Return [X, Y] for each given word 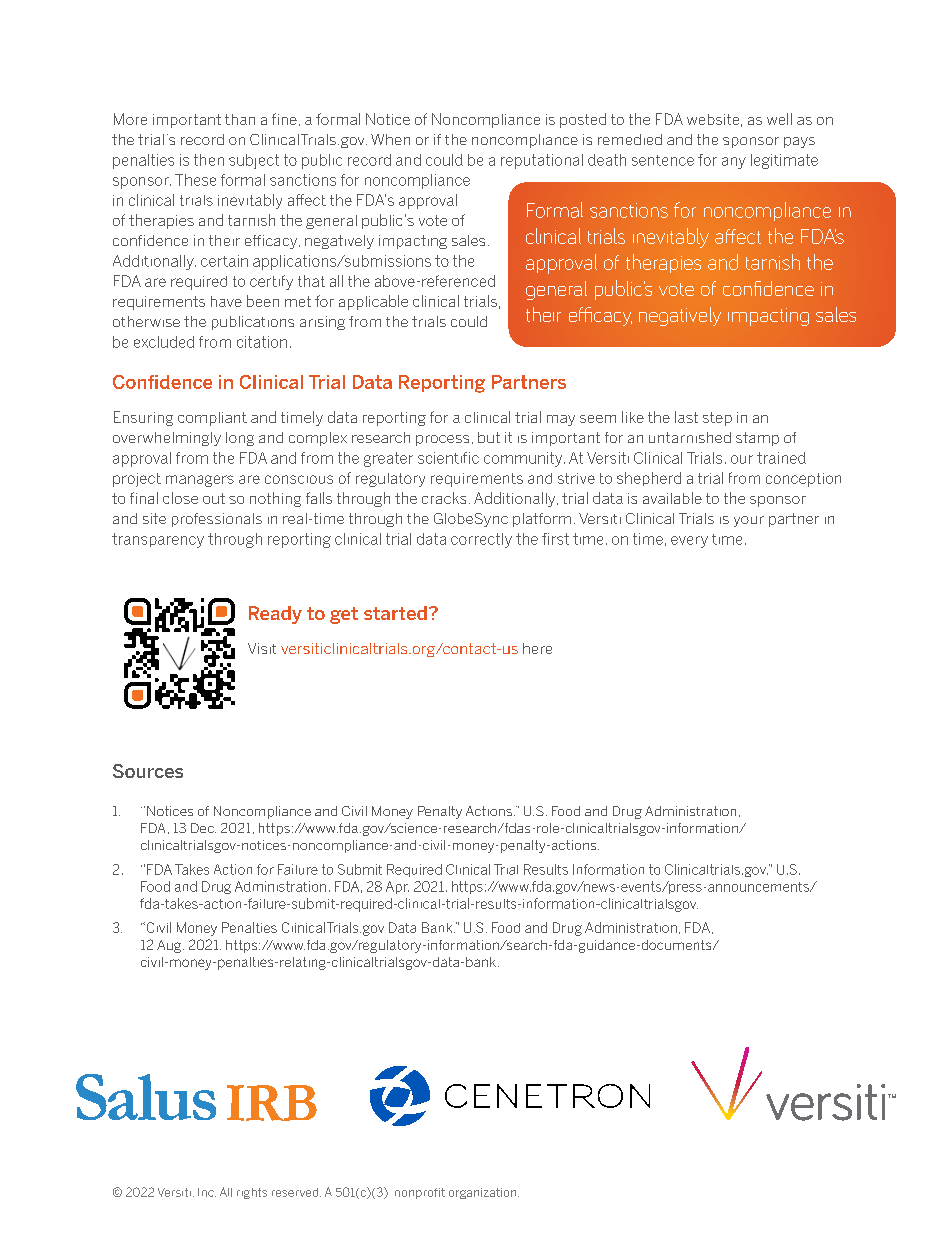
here [537, 648]
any [734, 163]
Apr [397, 887]
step [717, 419]
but [489, 437]
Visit [262, 648]
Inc [207, 1192]
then [209, 160]
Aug [170, 946]
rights [252, 1193]
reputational [542, 161]
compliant [212, 419]
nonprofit [420, 1193]
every [689, 542]
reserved [296, 1192]
